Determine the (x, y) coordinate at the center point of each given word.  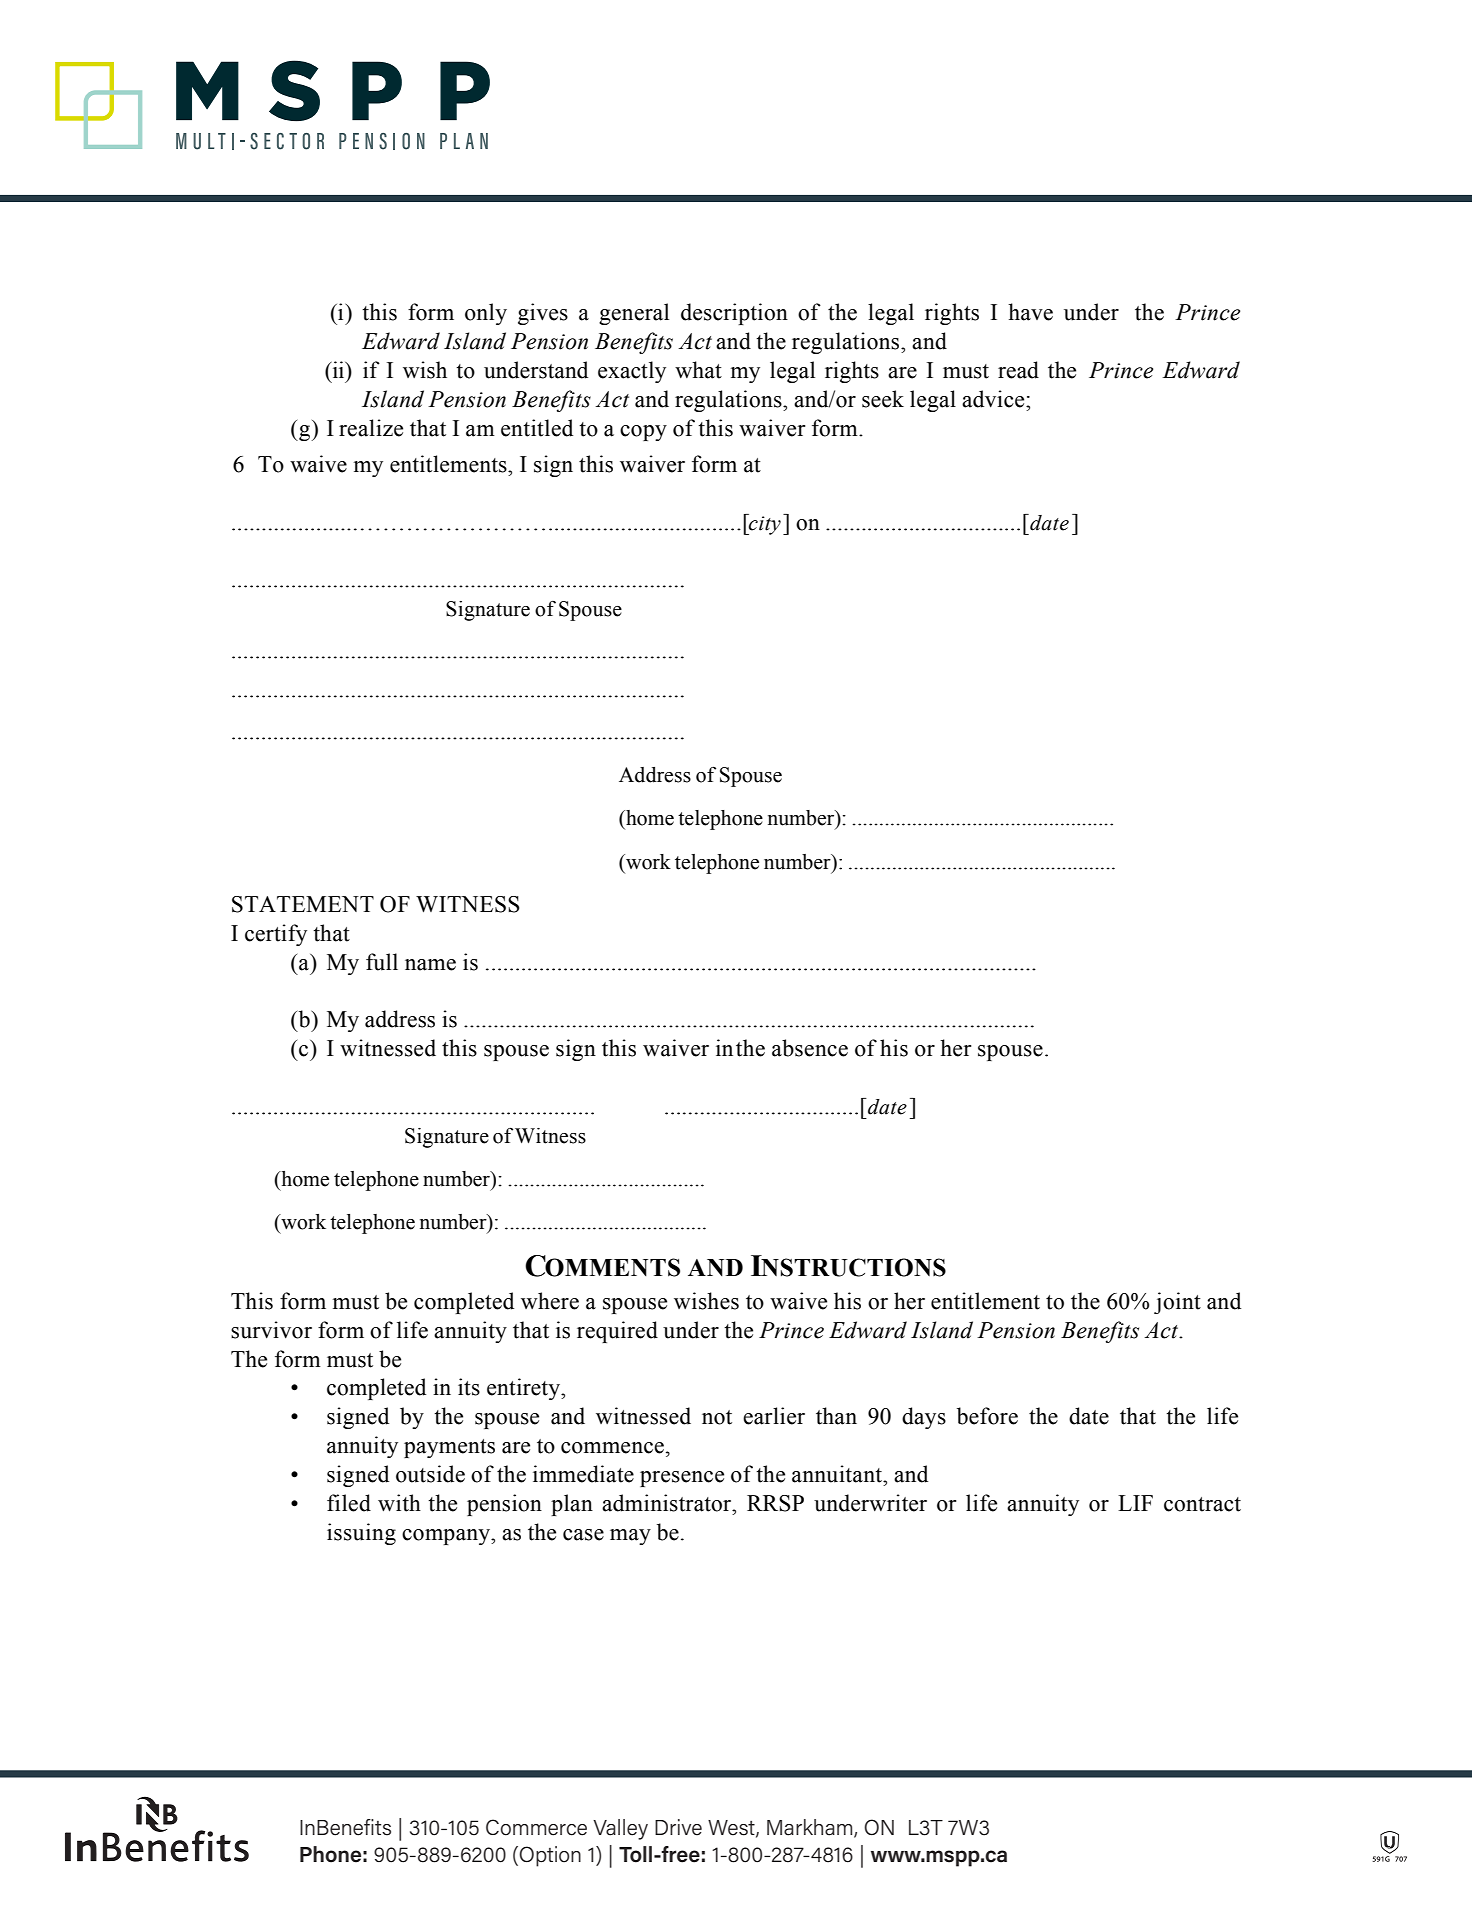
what (698, 370)
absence (810, 1048)
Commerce (536, 1827)
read (1018, 370)
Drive (678, 1827)
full (382, 962)
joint (1177, 1303)
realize (371, 428)
